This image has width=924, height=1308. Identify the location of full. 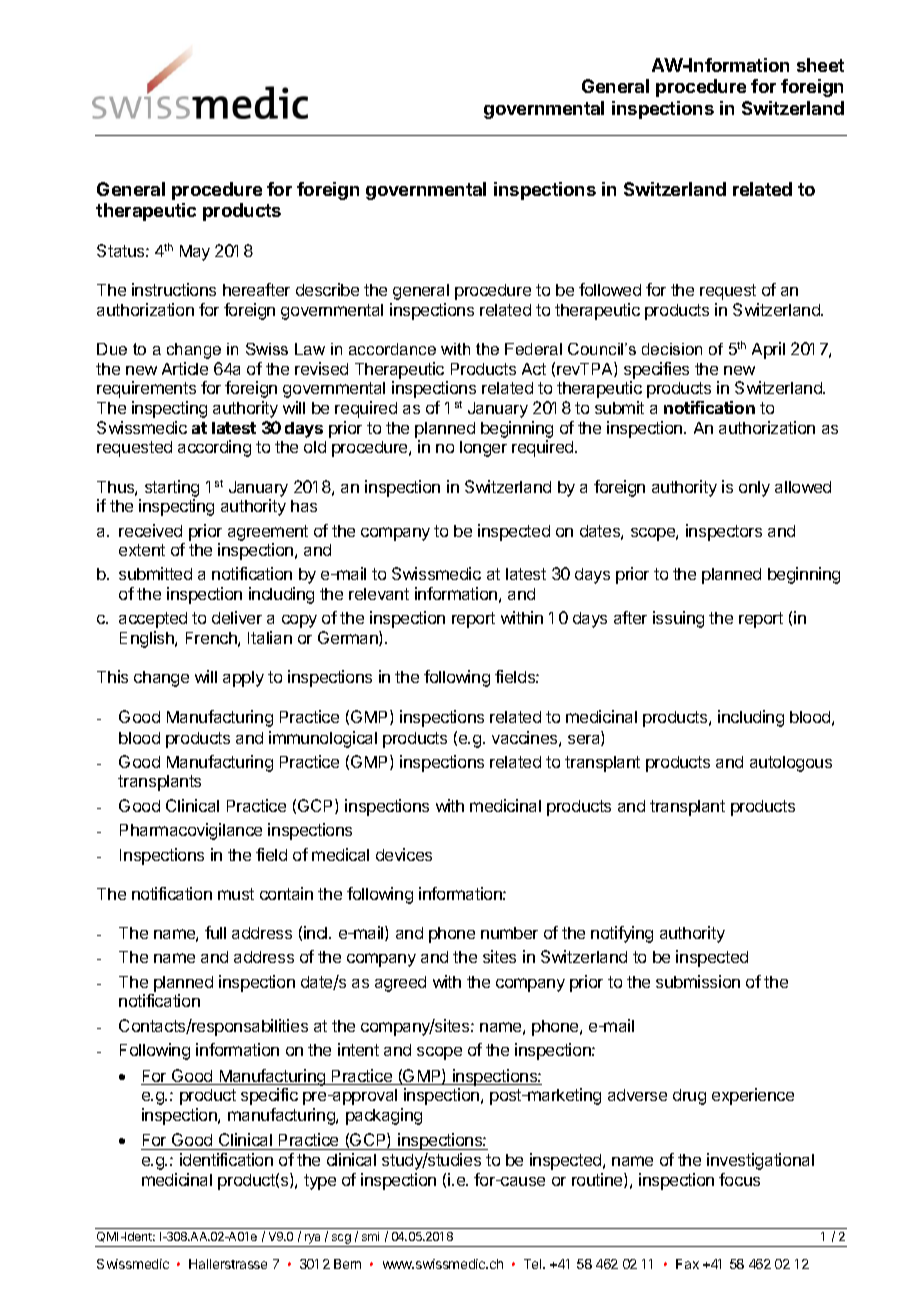
(215, 932).
